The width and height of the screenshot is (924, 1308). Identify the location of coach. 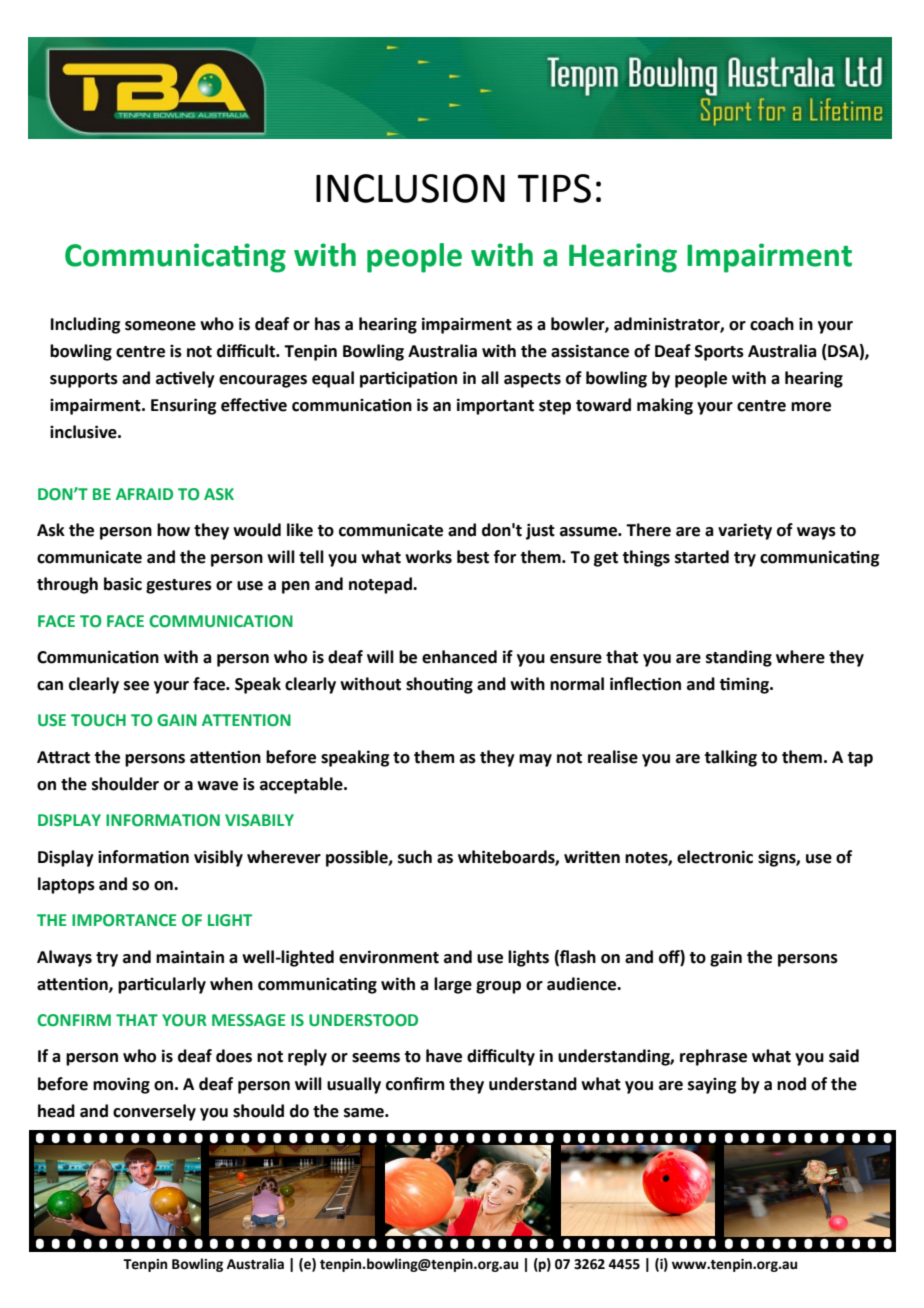
(772, 324).
